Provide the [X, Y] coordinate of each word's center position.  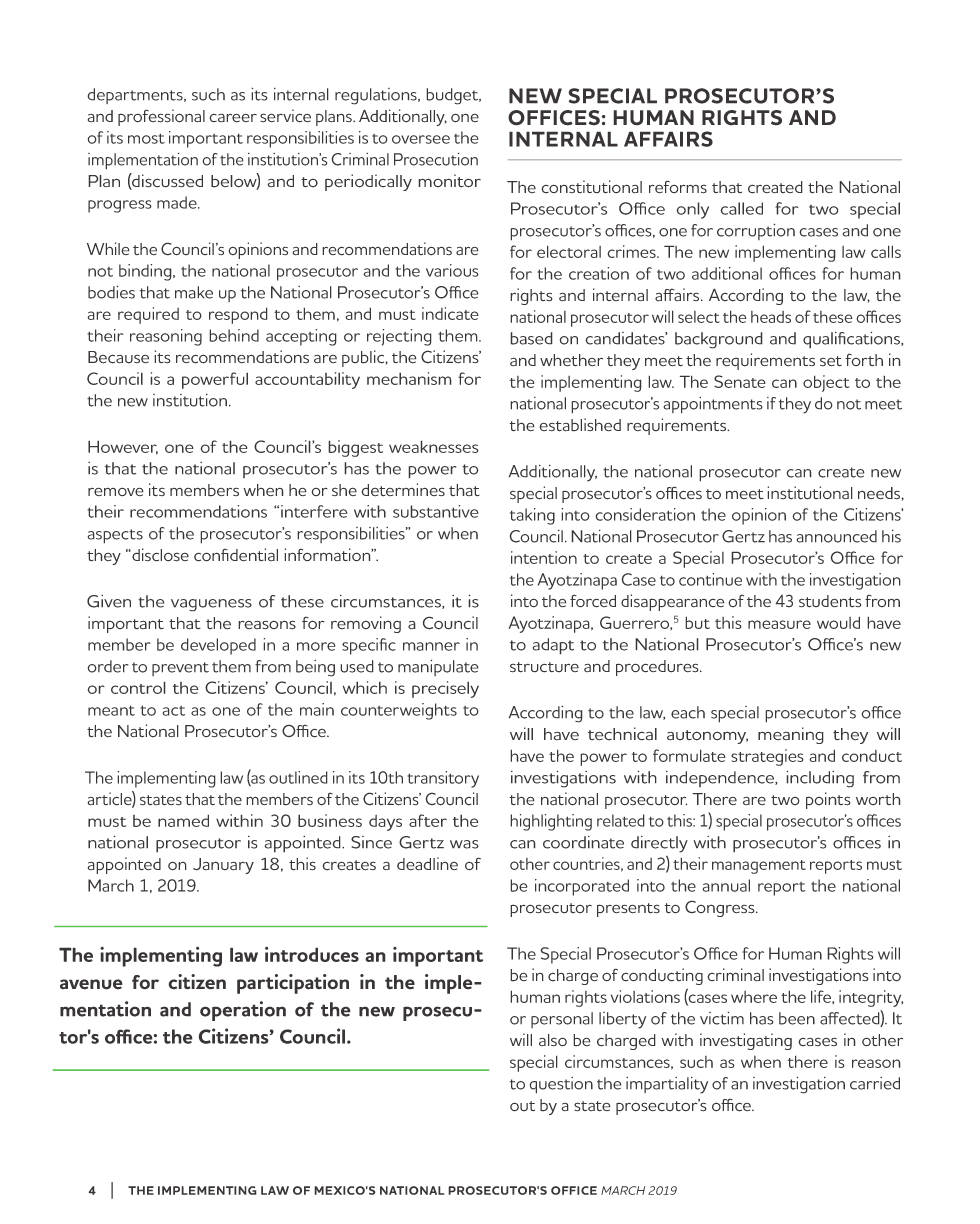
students [830, 601]
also [553, 1040]
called [741, 208]
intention [544, 557]
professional [161, 117]
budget [453, 96]
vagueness [211, 605]
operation [243, 1011]
